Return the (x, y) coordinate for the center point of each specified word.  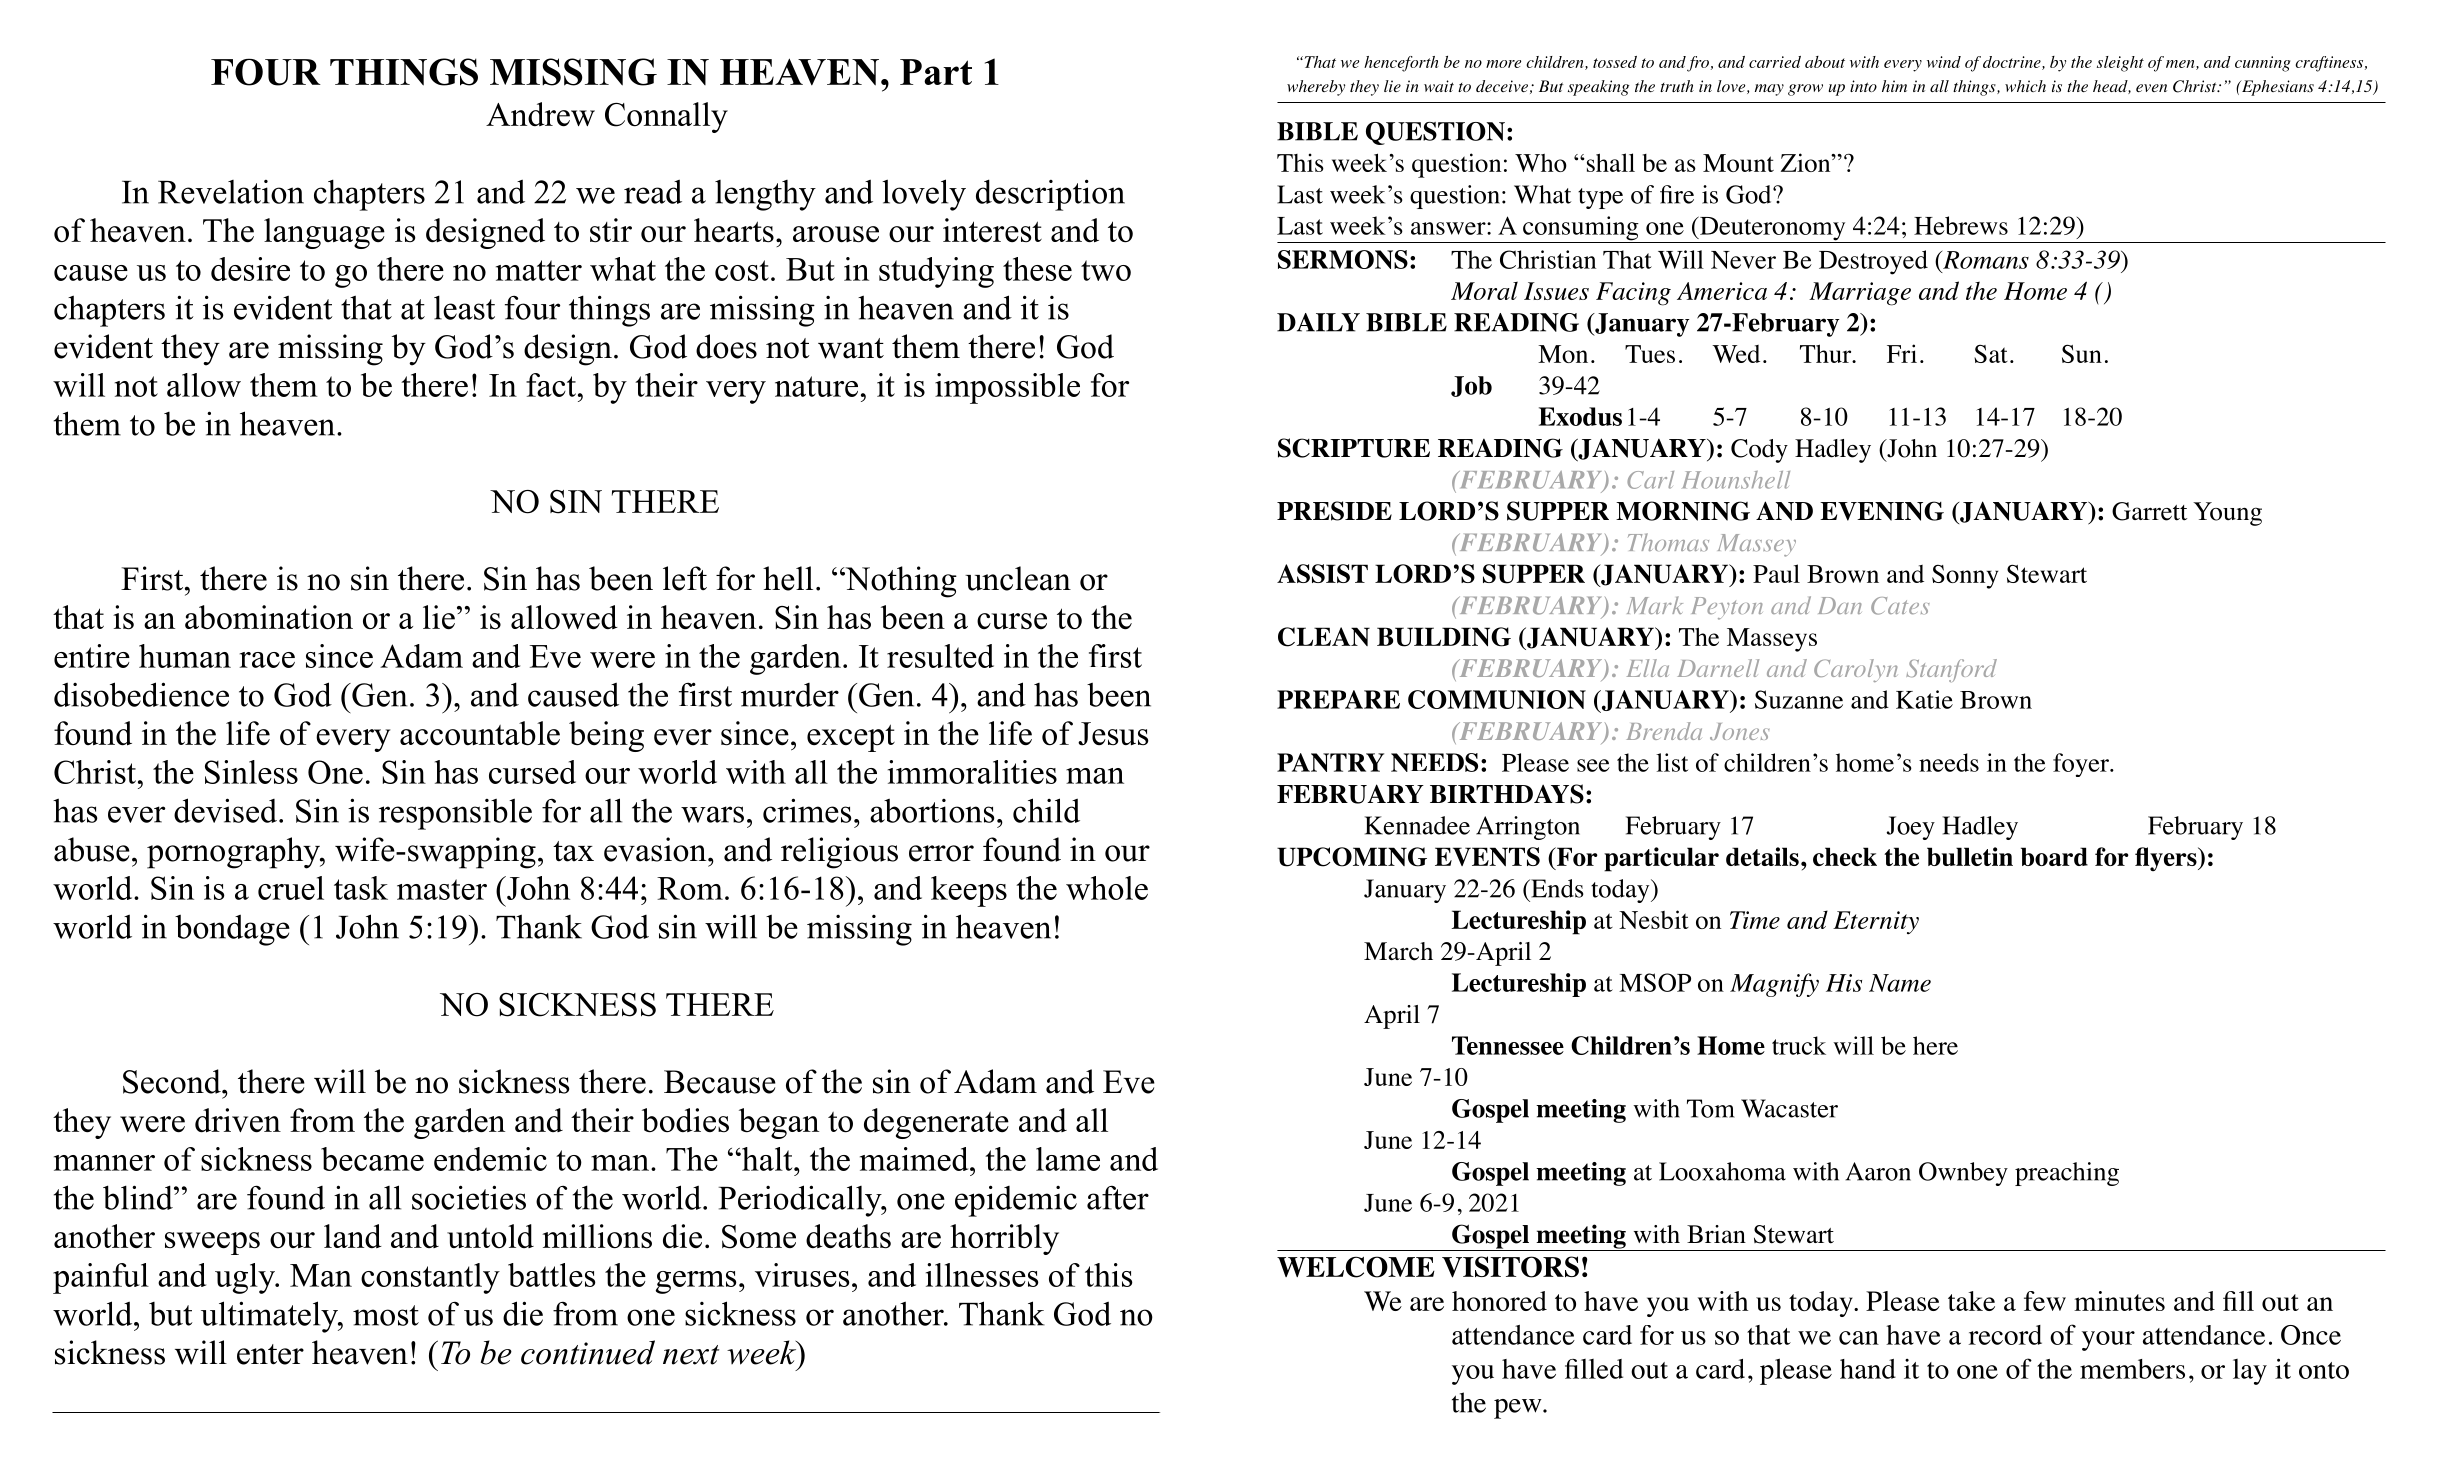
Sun (2082, 353)
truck (1799, 1045)
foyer (2082, 765)
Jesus (1113, 734)
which (2025, 86)
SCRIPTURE (1354, 448)
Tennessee (1508, 1045)
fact (551, 385)
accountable (480, 733)
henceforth (1401, 64)
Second (173, 1081)
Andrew (540, 114)
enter (270, 1354)
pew (1519, 1409)
